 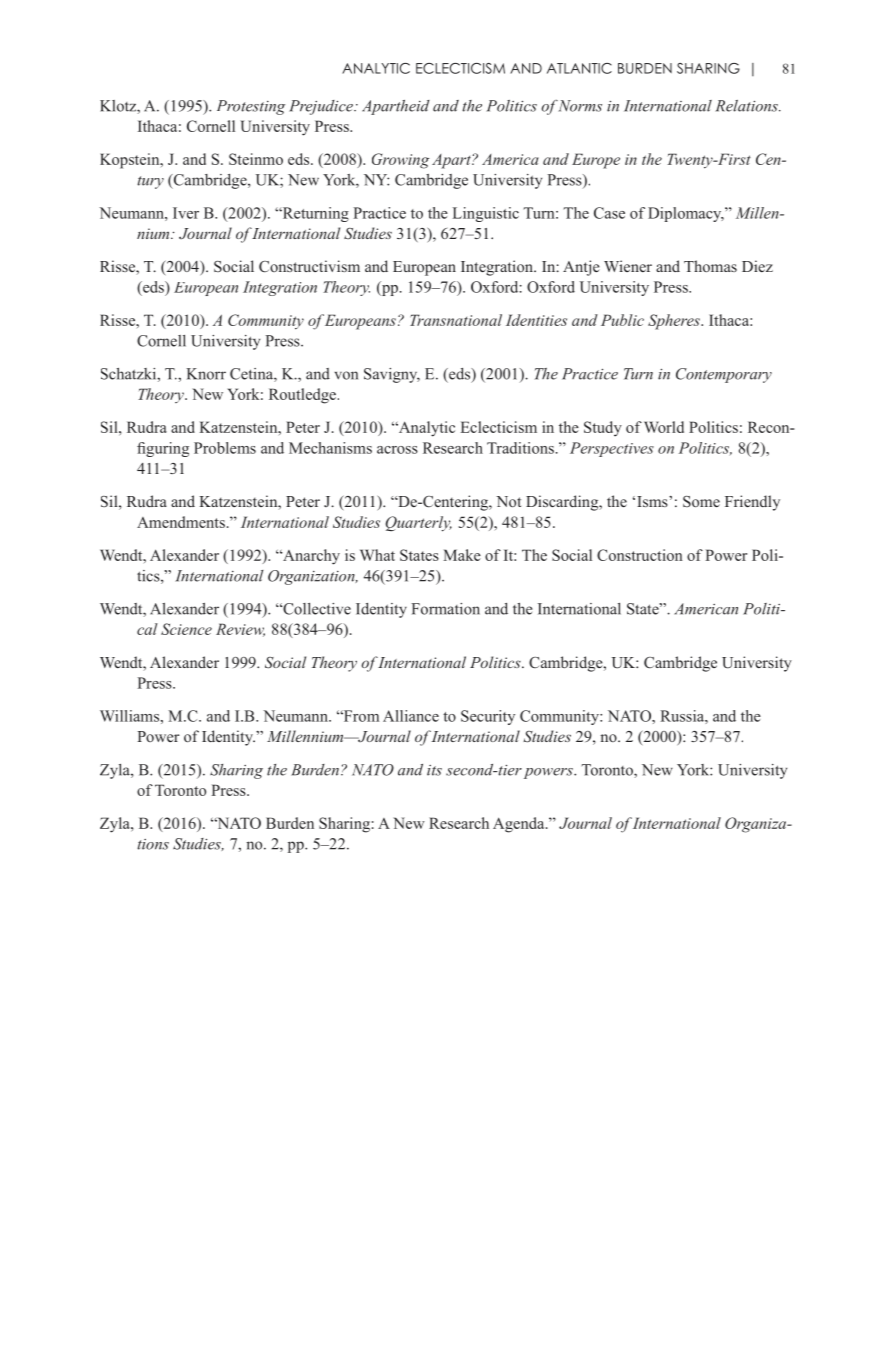 What do you see at coordinates (309, 266) in the screenshot?
I see `Constructivism` at bounding box center [309, 266].
